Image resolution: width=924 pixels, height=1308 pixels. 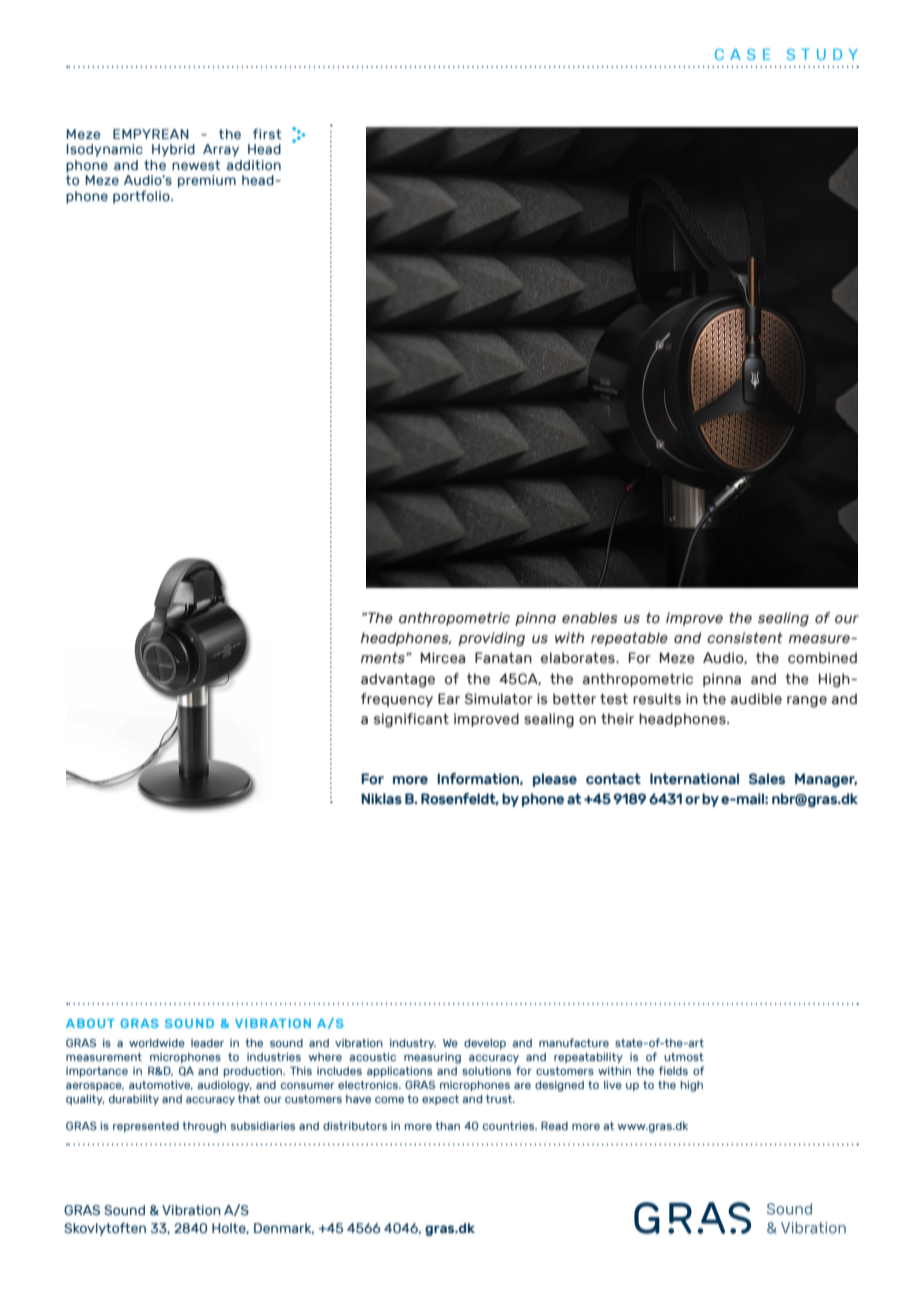 I want to click on first, so click(x=267, y=133).
